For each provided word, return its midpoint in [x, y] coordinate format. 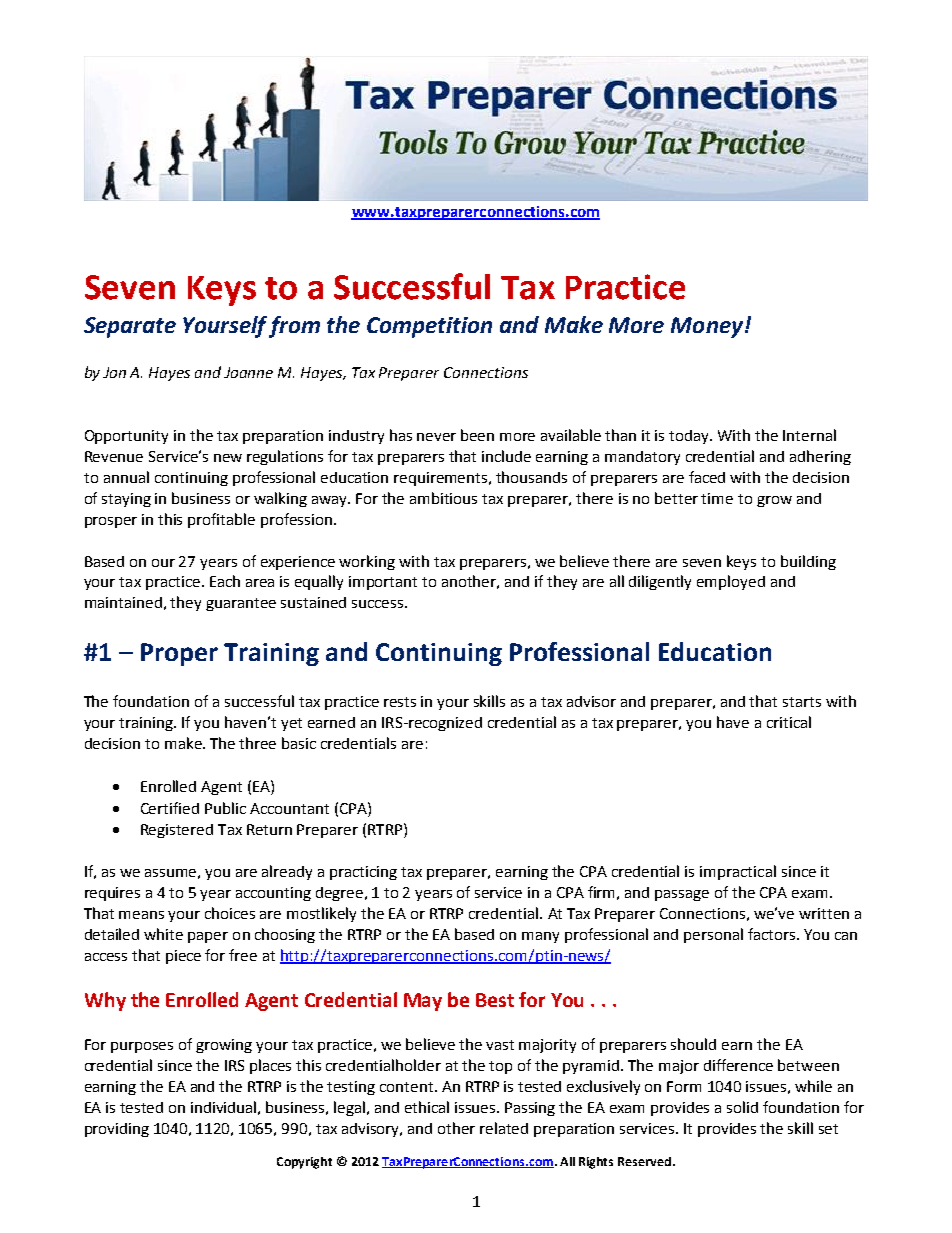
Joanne [248, 372]
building [808, 562]
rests [400, 702]
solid [742, 1107]
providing [117, 1130]
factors [773, 934]
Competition [429, 327]
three [257, 743]
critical [789, 722]
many [540, 937]
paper [208, 937]
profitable [221, 520]
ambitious [443, 498]
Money [707, 327]
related [504, 1128]
